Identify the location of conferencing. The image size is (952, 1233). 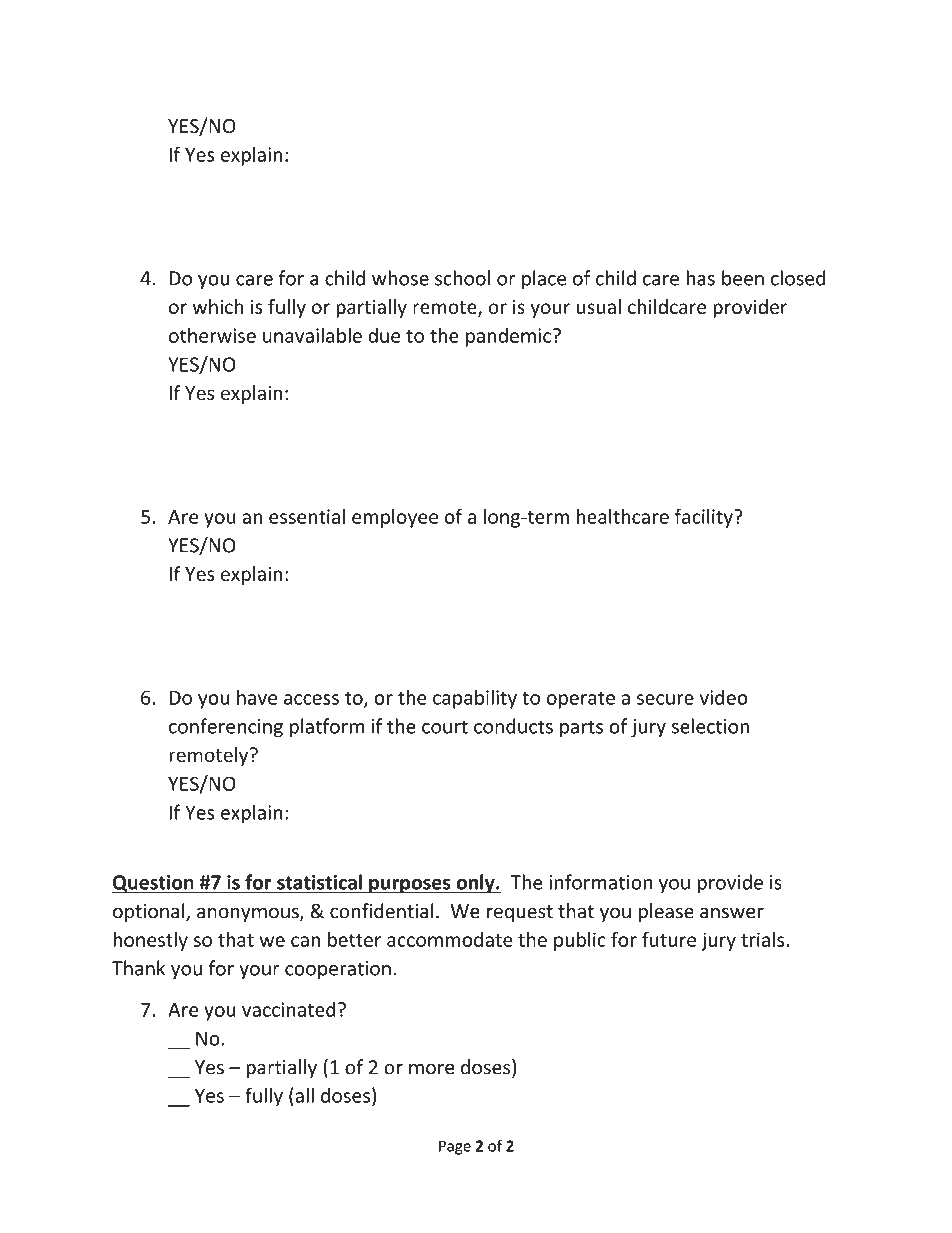
(226, 728).
